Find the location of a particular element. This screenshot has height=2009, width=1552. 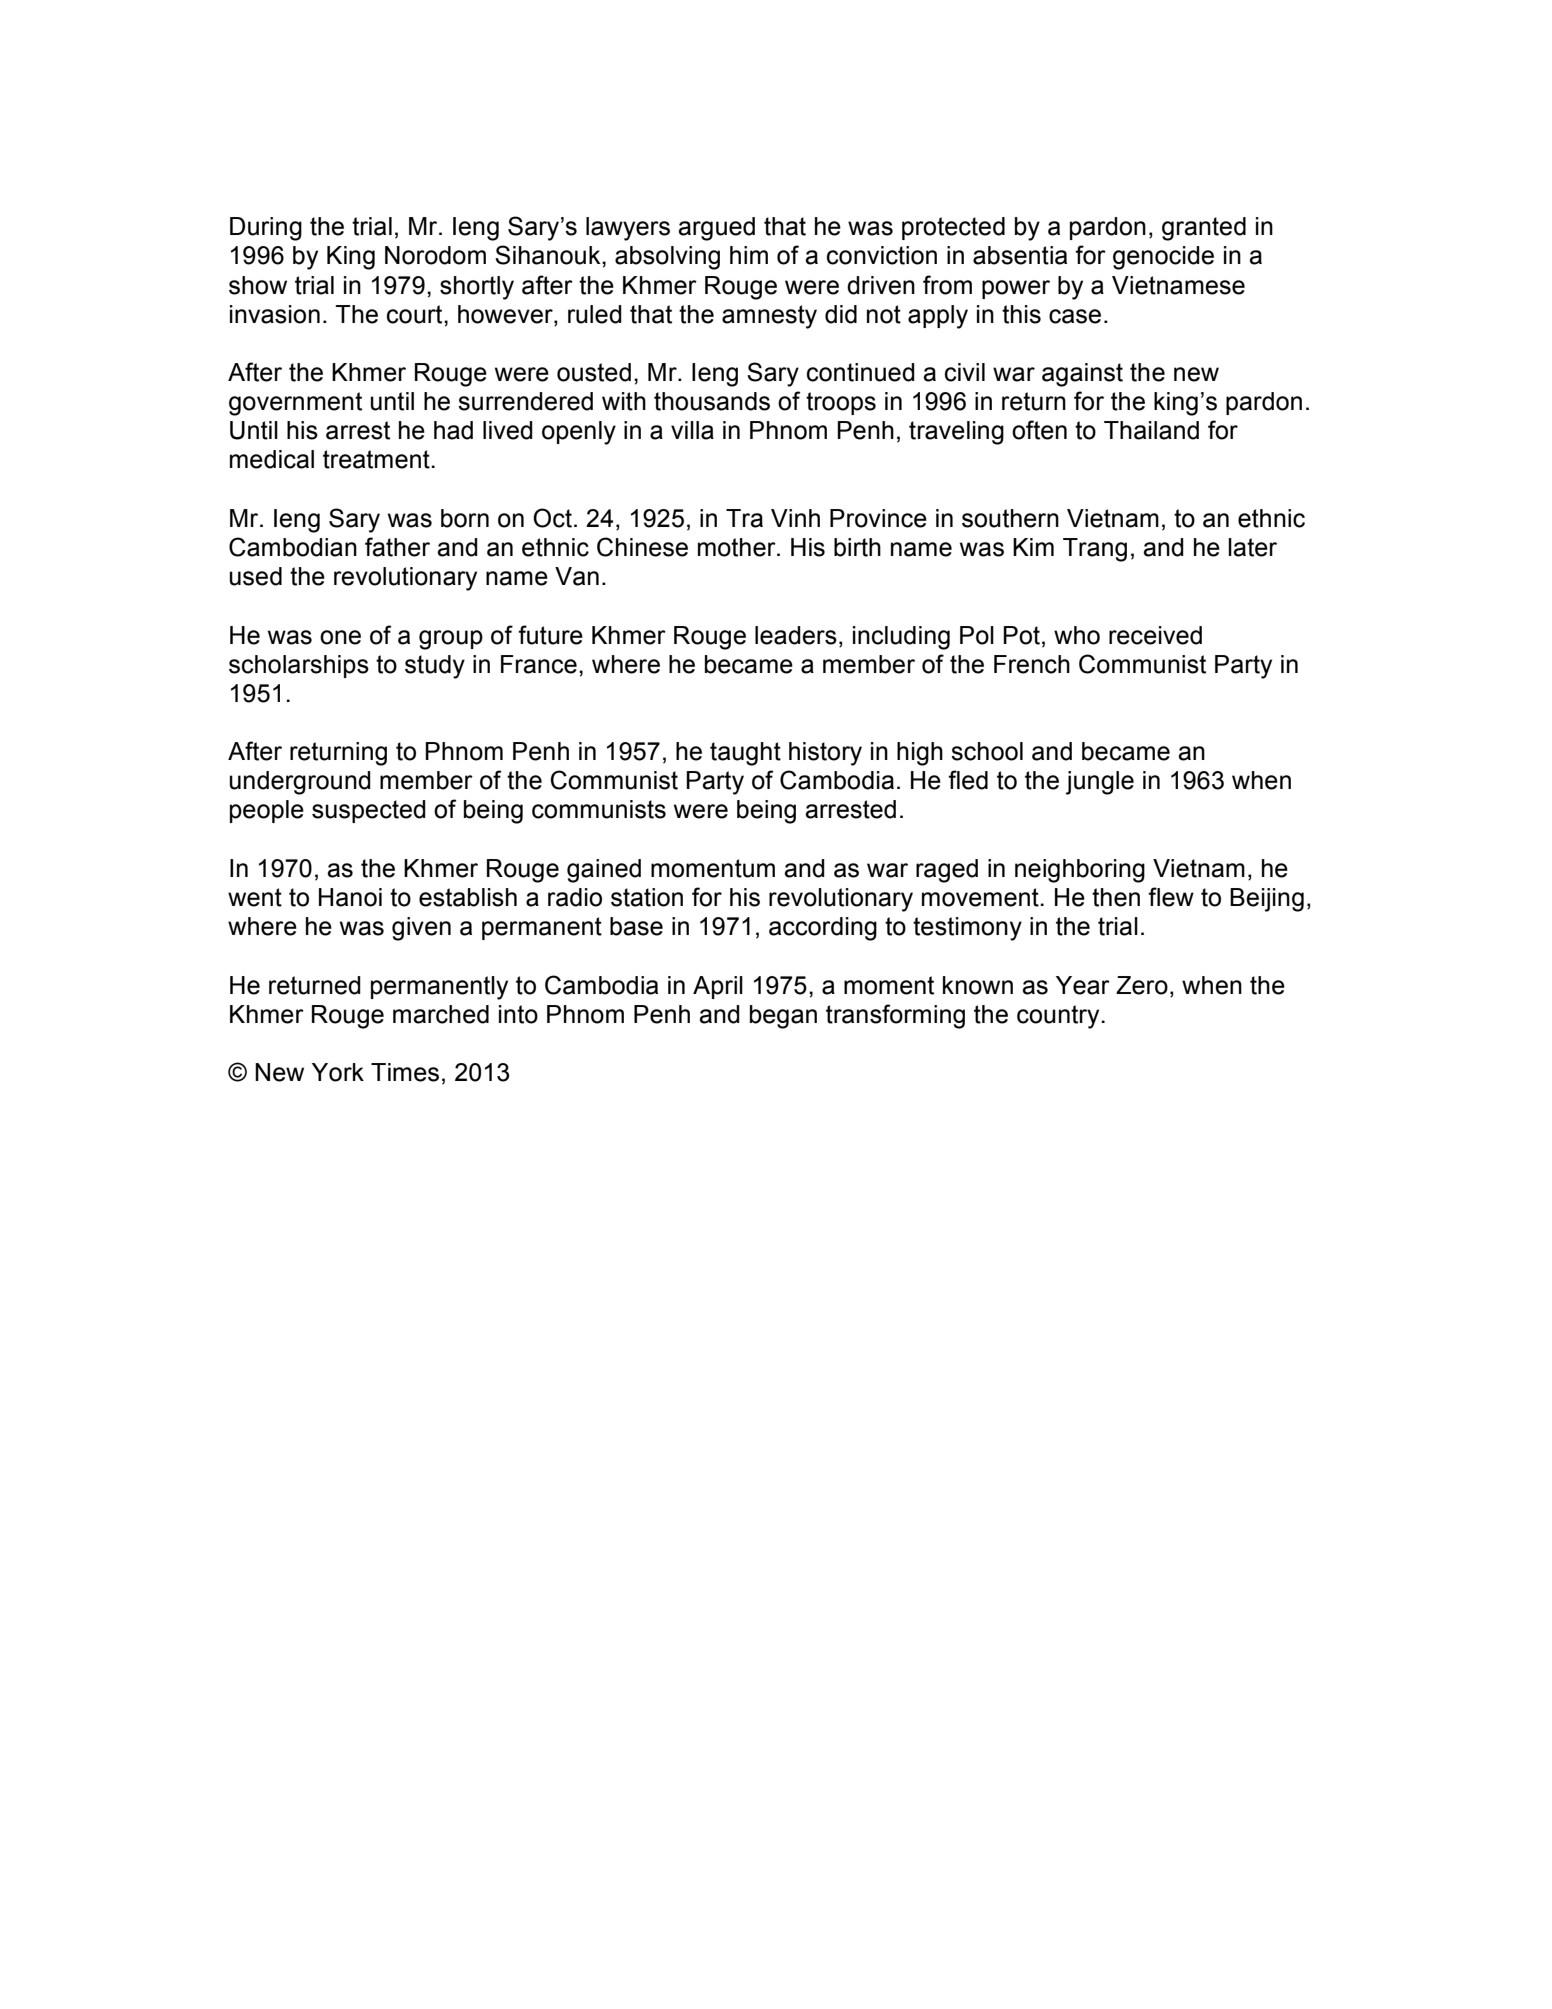

genocide is located at coordinates (1163, 258).
